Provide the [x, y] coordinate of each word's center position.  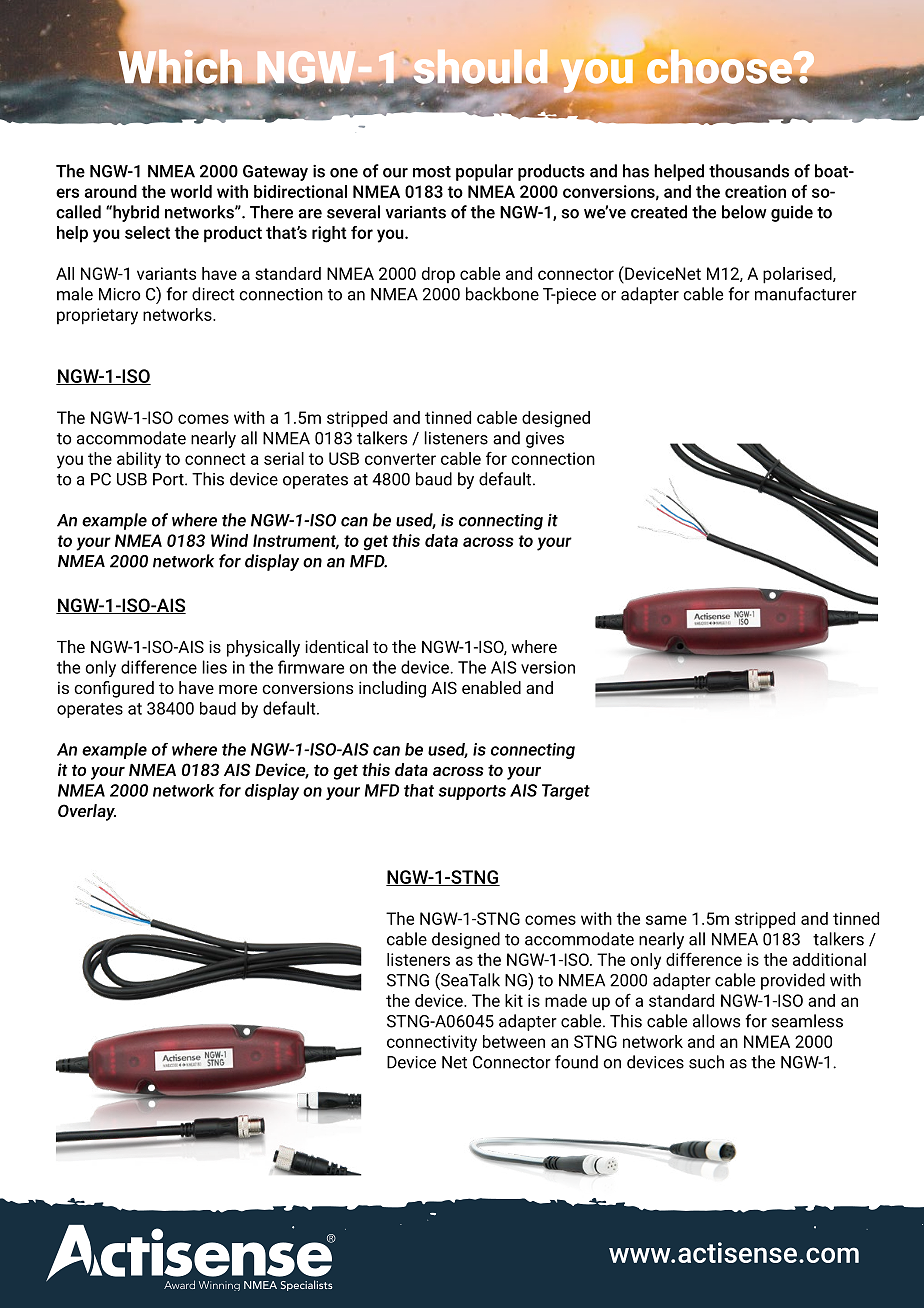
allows [716, 1021]
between [514, 1041]
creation [755, 191]
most [432, 172]
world [191, 191]
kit [514, 1000]
